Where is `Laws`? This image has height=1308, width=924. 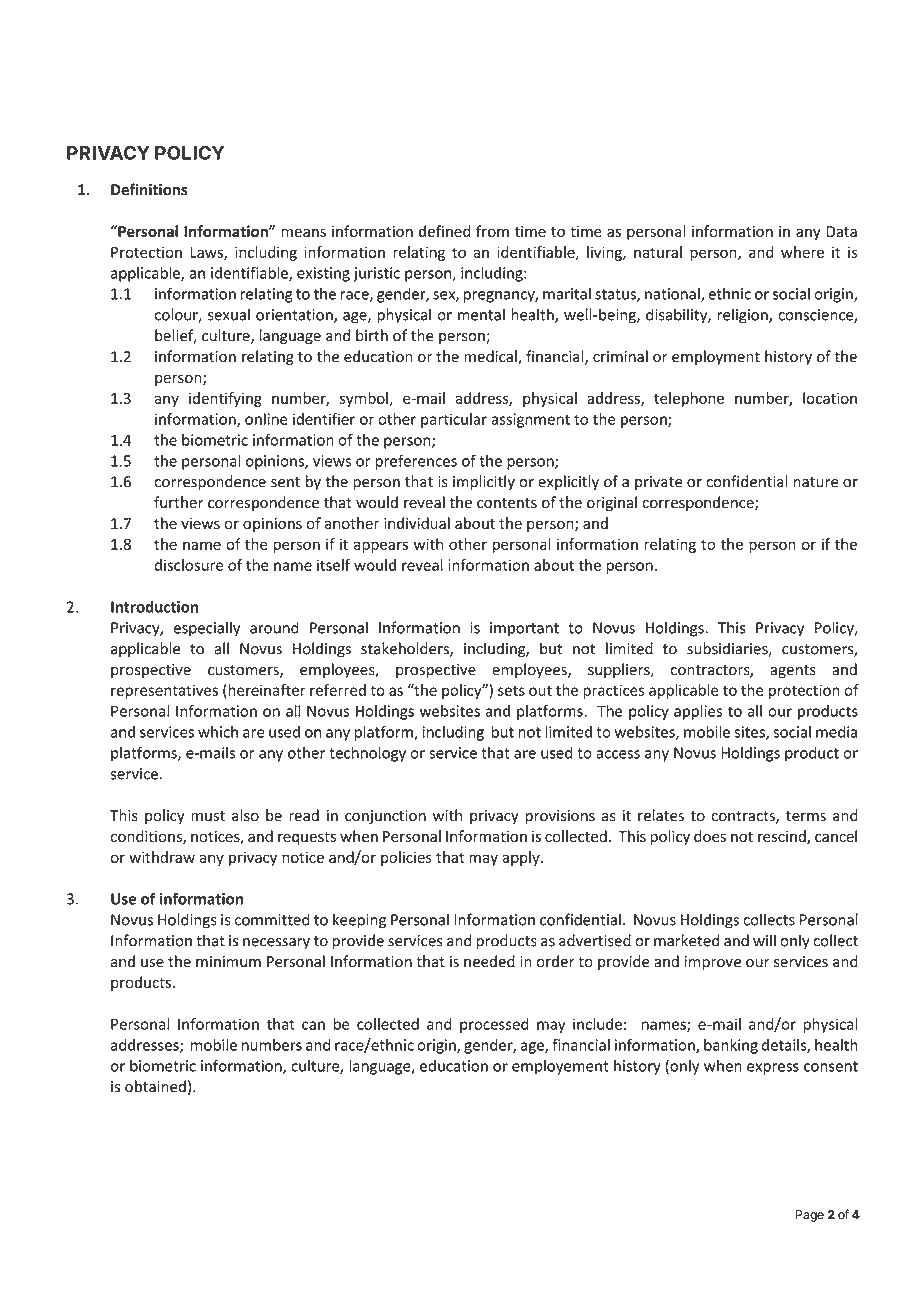
Laws is located at coordinates (207, 253).
